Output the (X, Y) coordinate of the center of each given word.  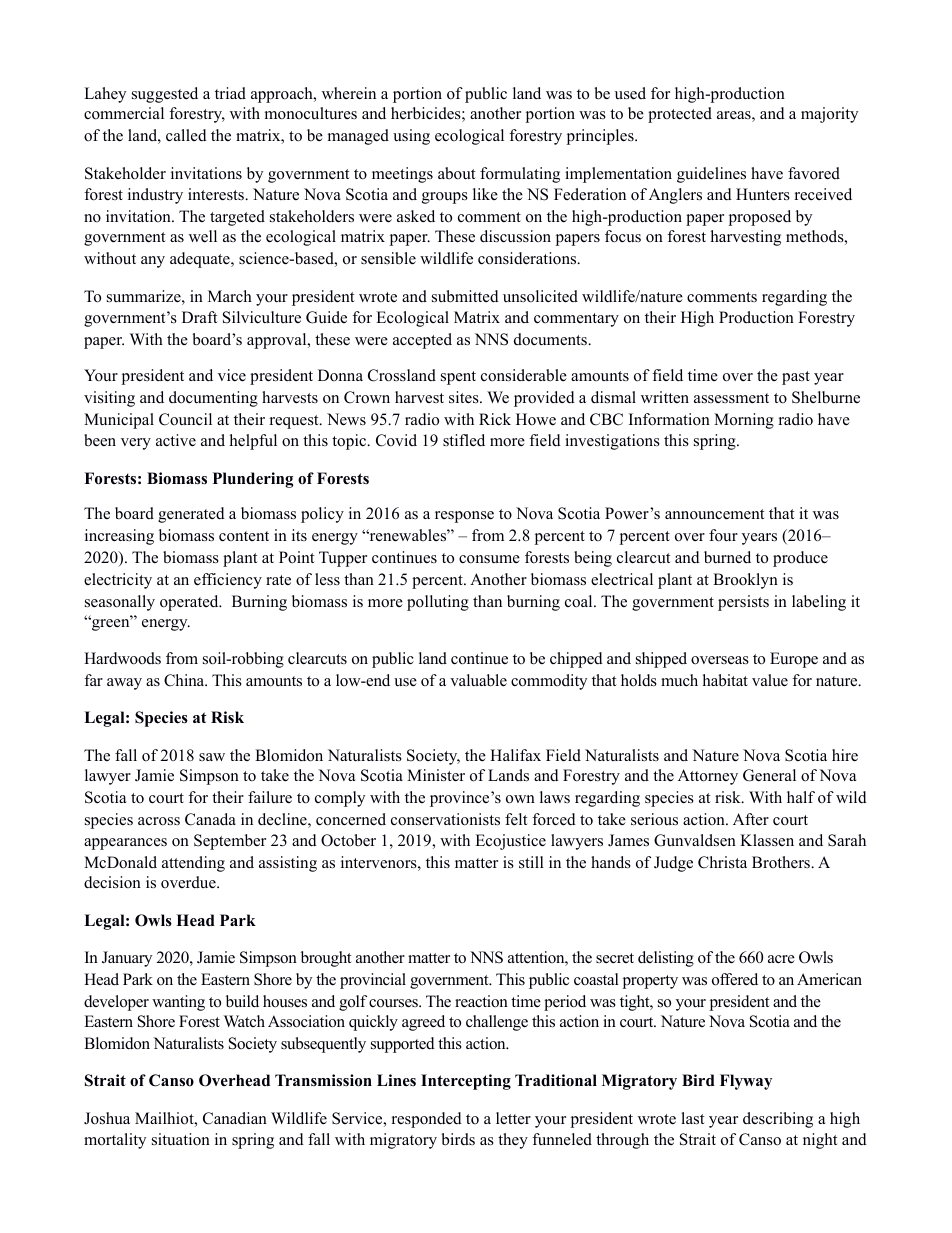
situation (181, 1139)
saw (212, 757)
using (411, 137)
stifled (464, 440)
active (176, 440)
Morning (744, 421)
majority (829, 115)
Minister (436, 775)
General (769, 775)
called (186, 135)
